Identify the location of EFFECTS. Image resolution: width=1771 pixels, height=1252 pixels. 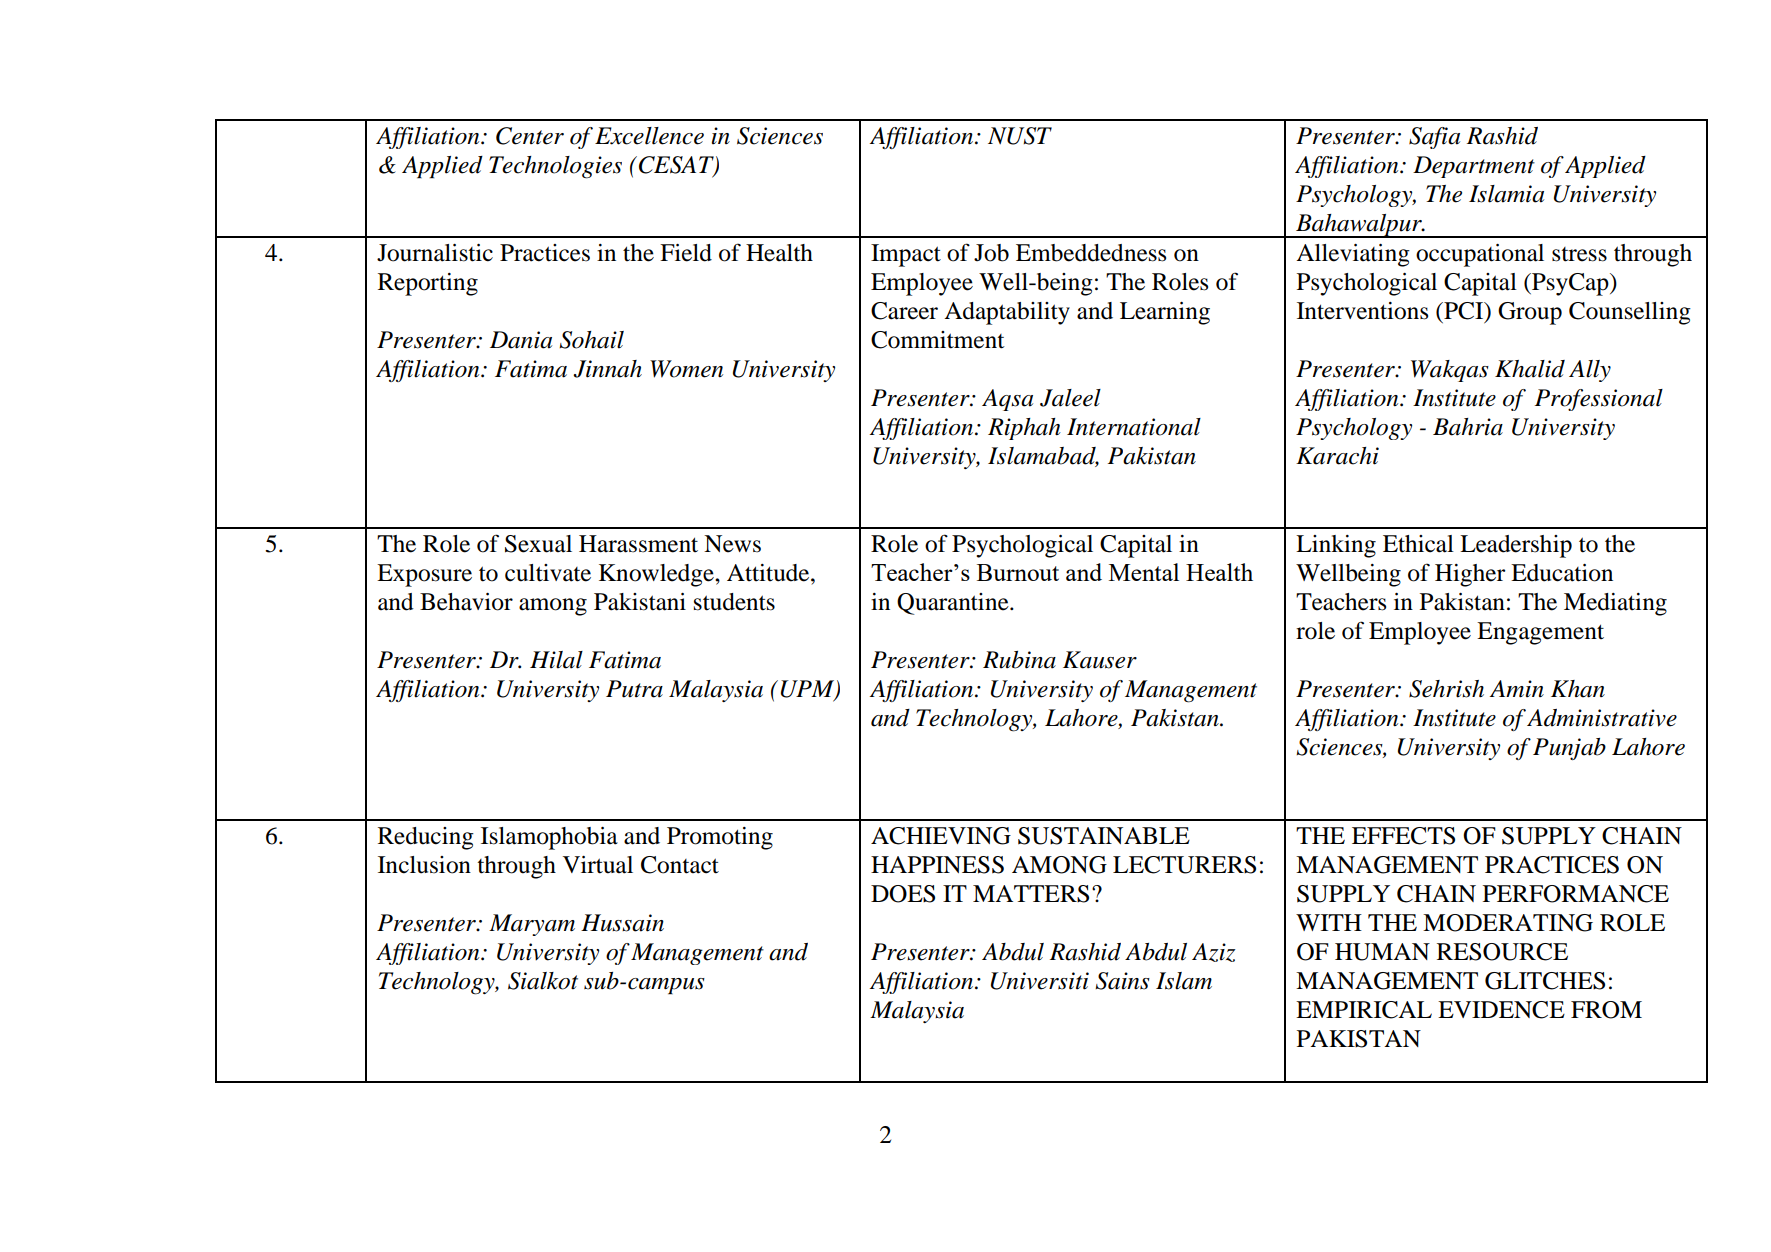
(1403, 836).
